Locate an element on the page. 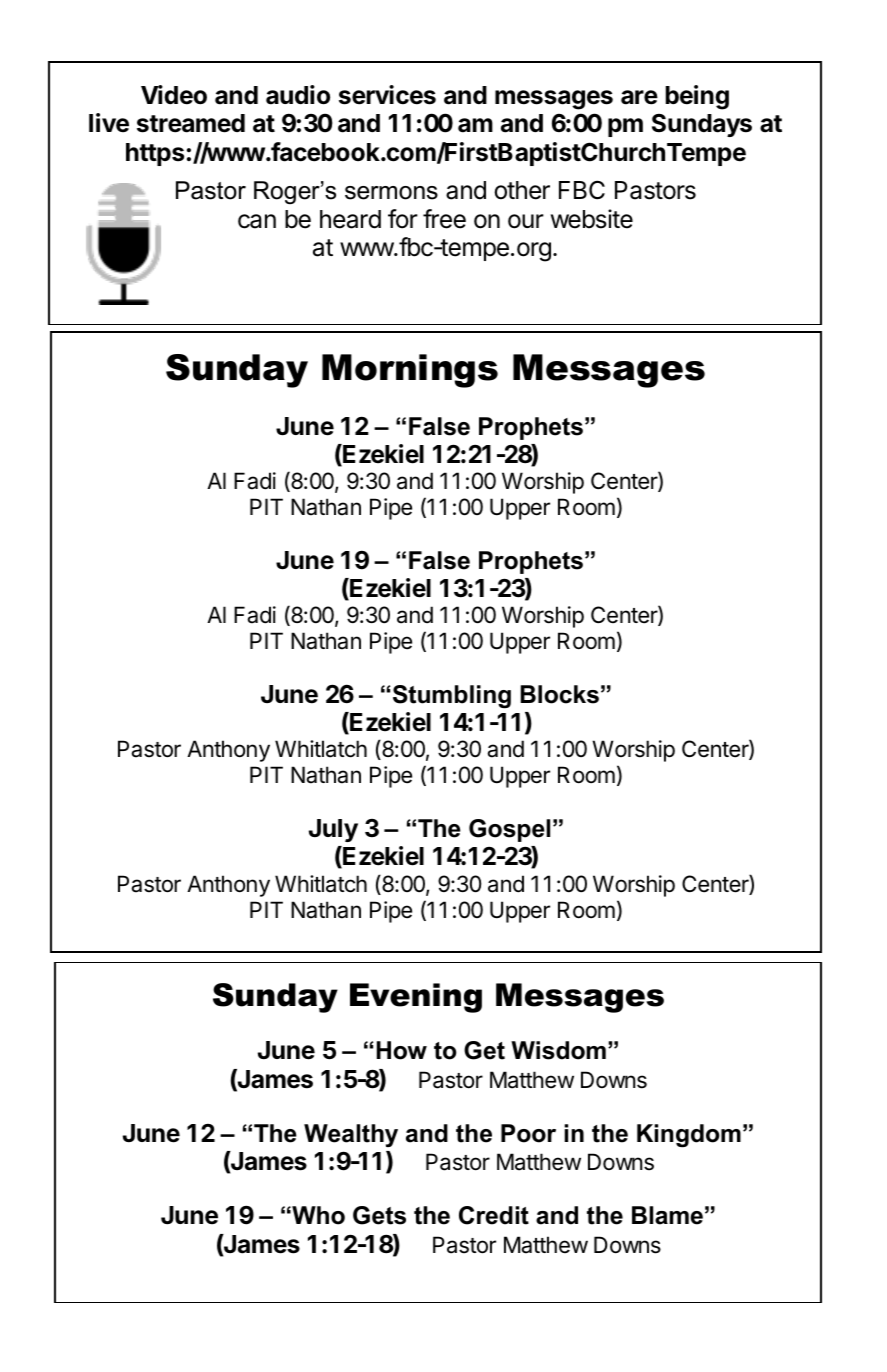  Blame is located at coordinates (667, 1215).
